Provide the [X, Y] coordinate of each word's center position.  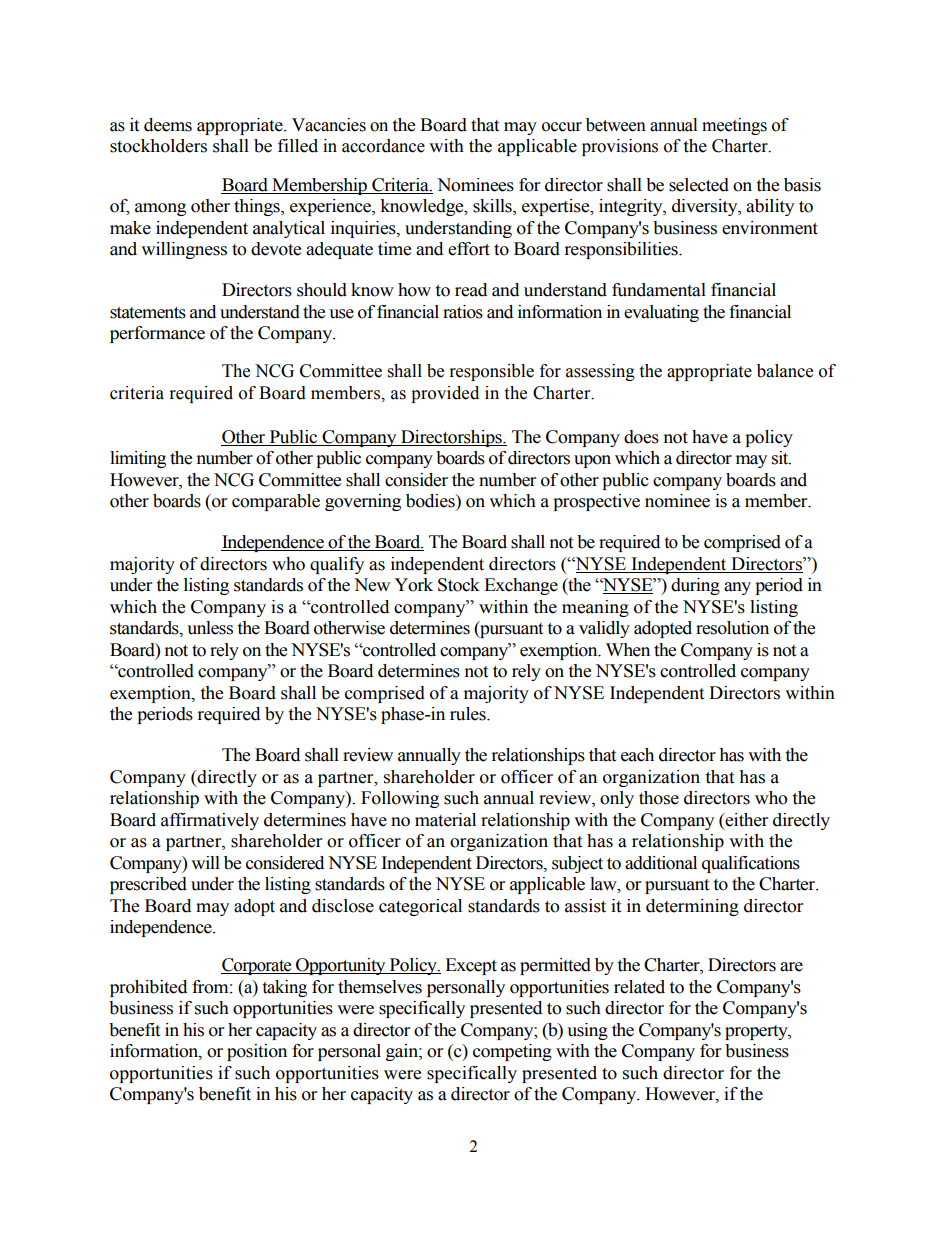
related [639, 987]
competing [512, 1052]
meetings [734, 126]
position [257, 1052]
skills [493, 207]
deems [168, 125]
